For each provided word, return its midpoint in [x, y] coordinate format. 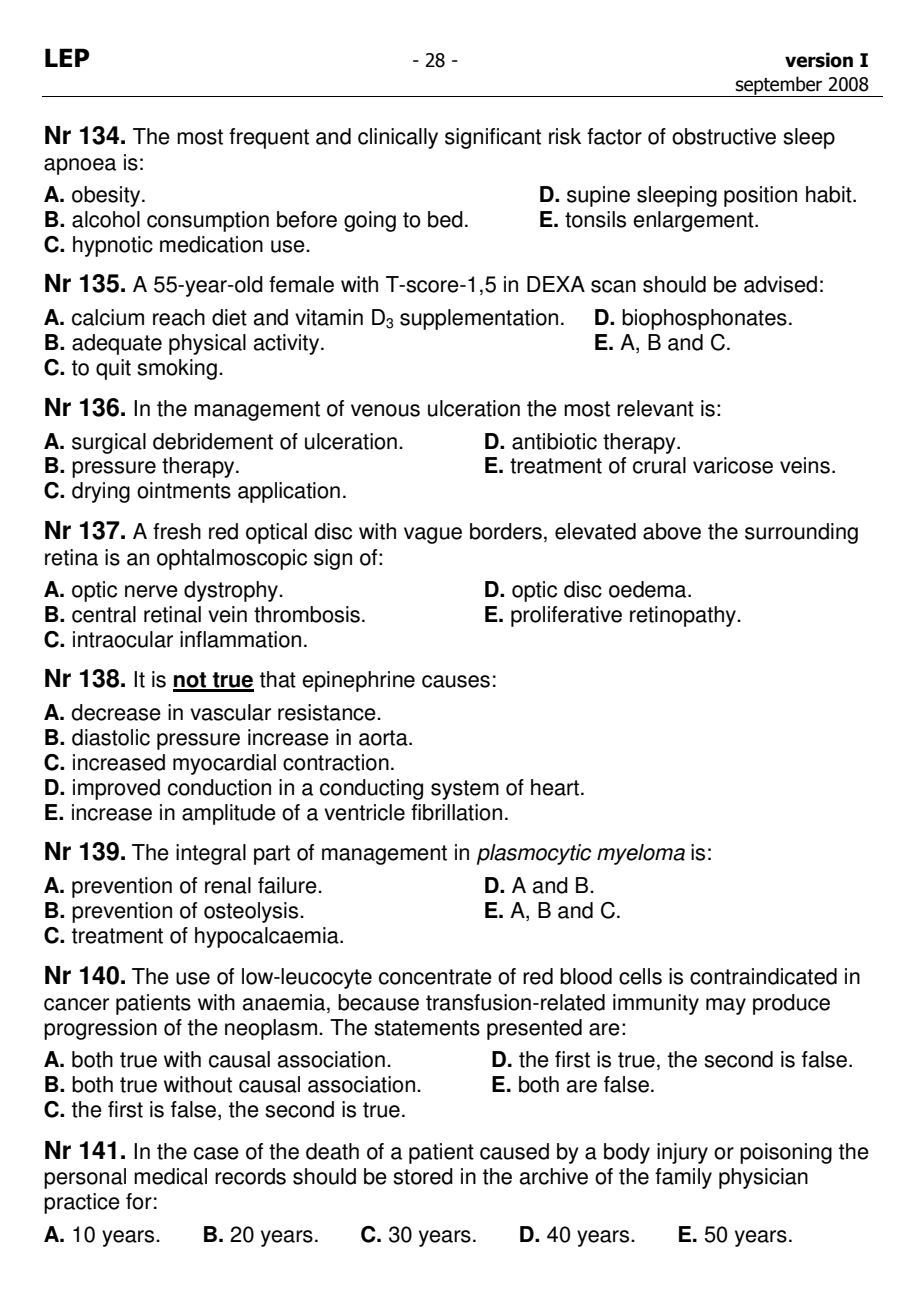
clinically [398, 138]
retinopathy [684, 616]
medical [170, 1176]
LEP [67, 57]
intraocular [123, 639]
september [779, 86]
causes [456, 681]
